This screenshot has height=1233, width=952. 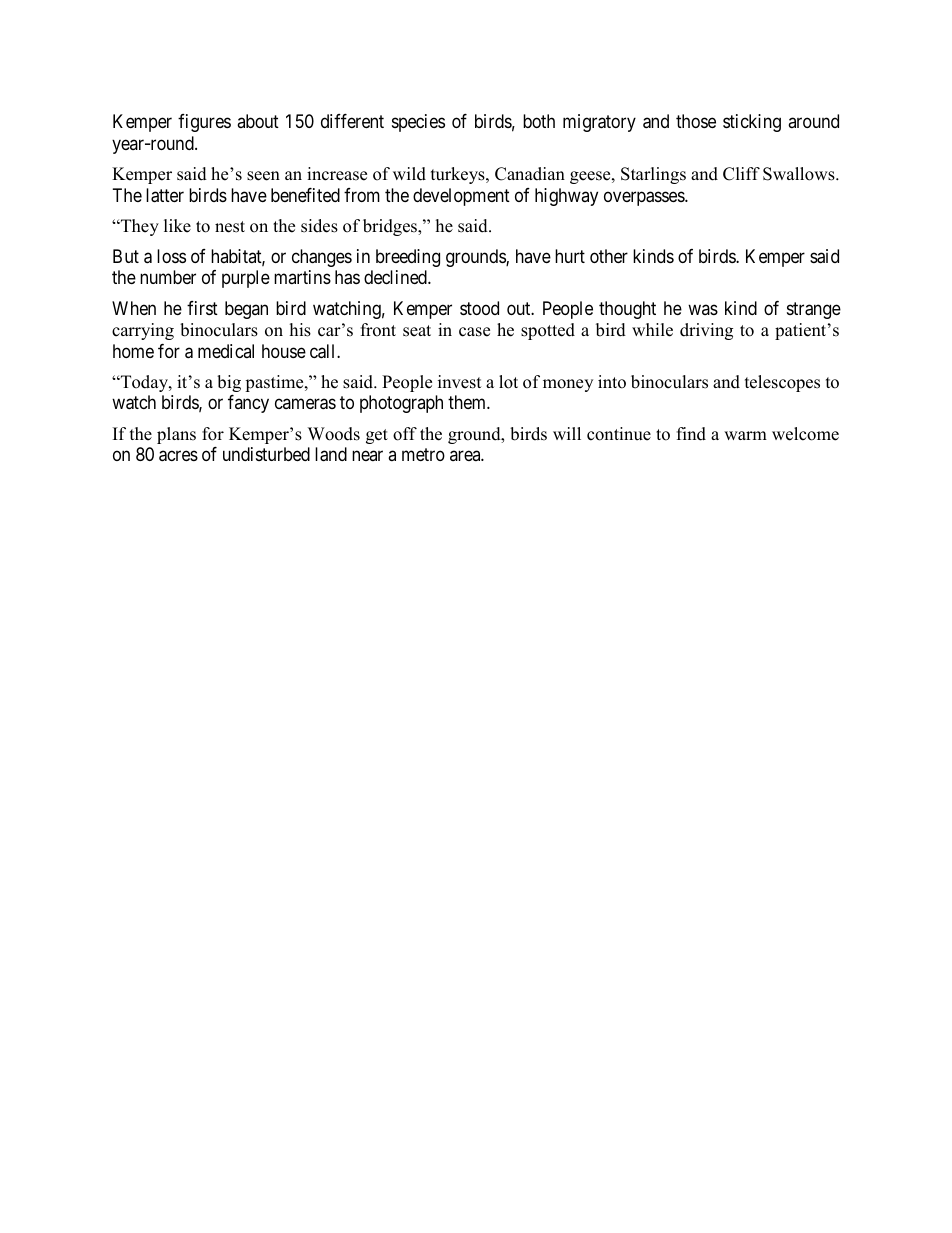 I want to click on purple, so click(x=246, y=279).
